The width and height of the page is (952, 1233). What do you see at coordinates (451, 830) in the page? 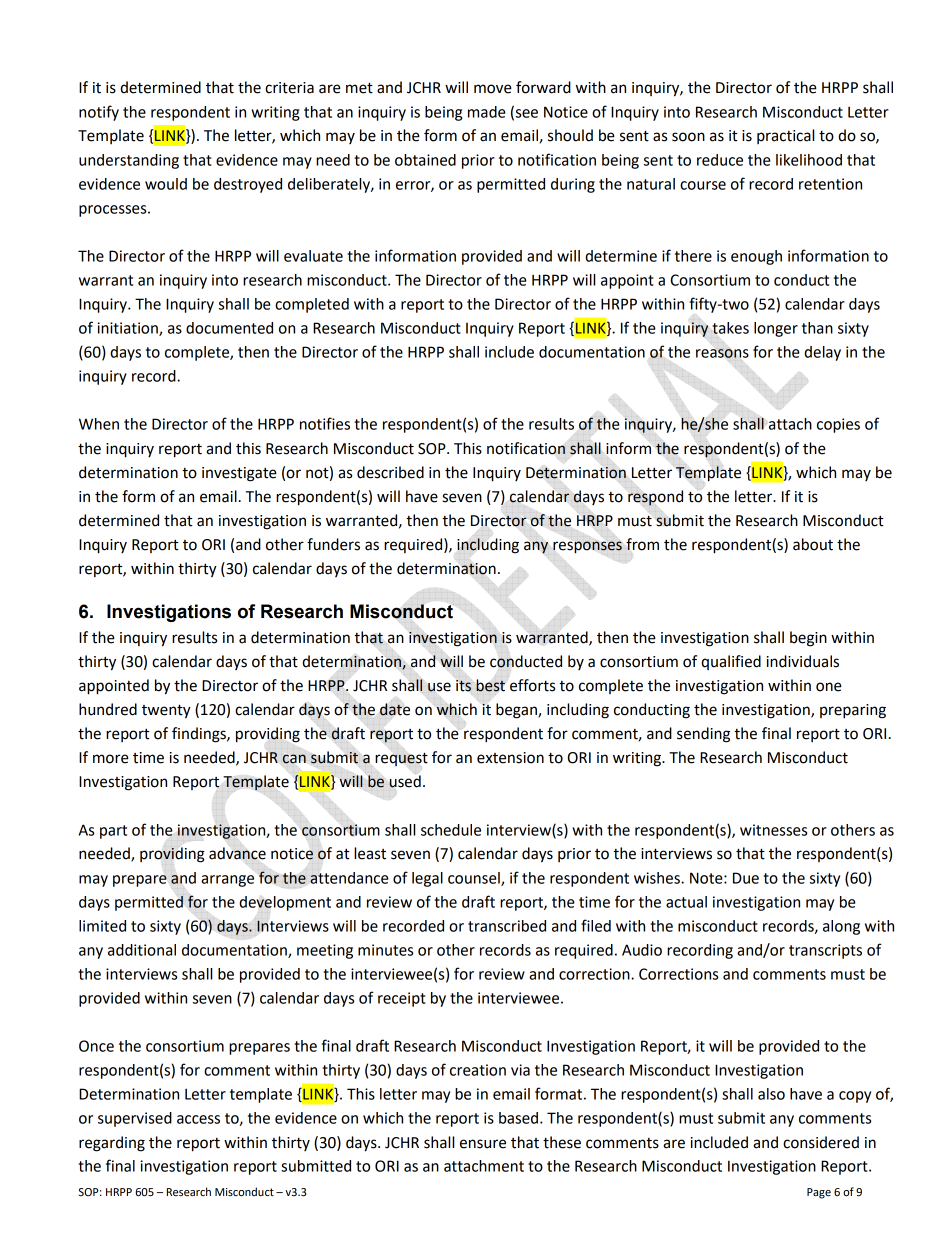
I see `schedule` at bounding box center [451, 830].
